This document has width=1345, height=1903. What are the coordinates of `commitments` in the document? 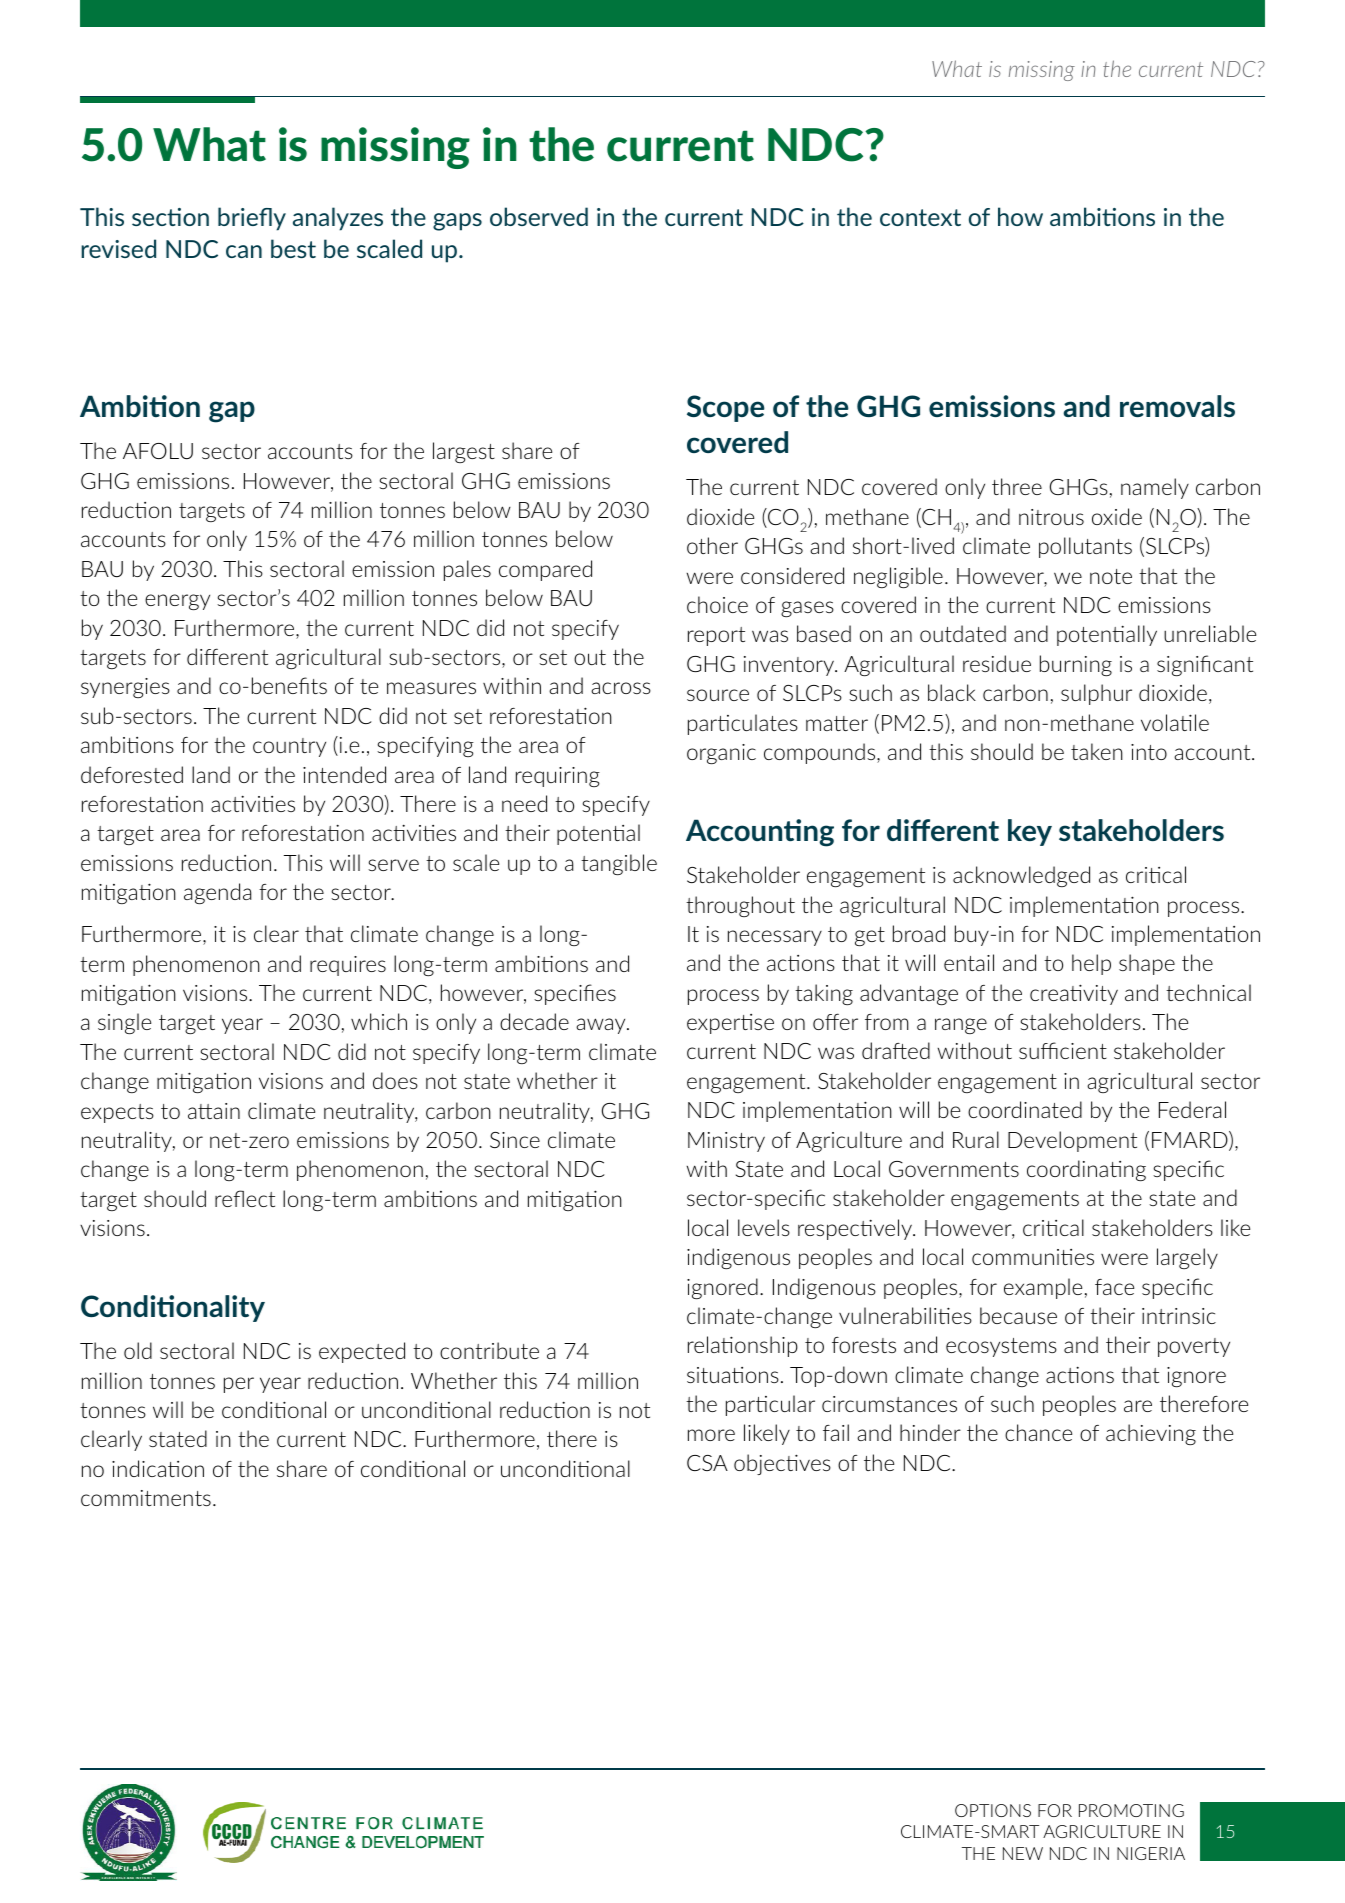 It's located at (146, 1498).
